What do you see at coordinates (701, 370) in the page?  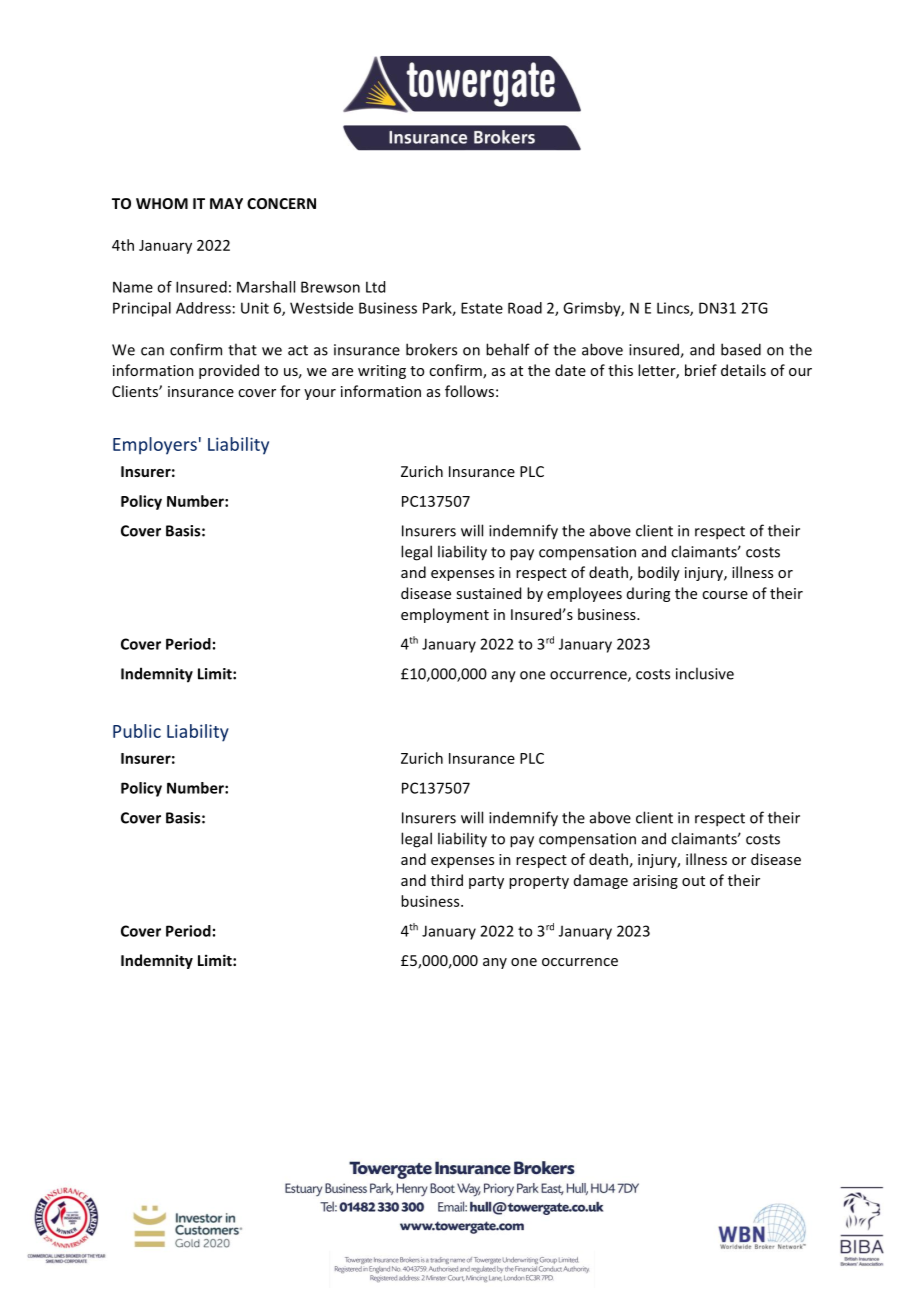 I see `brief` at bounding box center [701, 370].
